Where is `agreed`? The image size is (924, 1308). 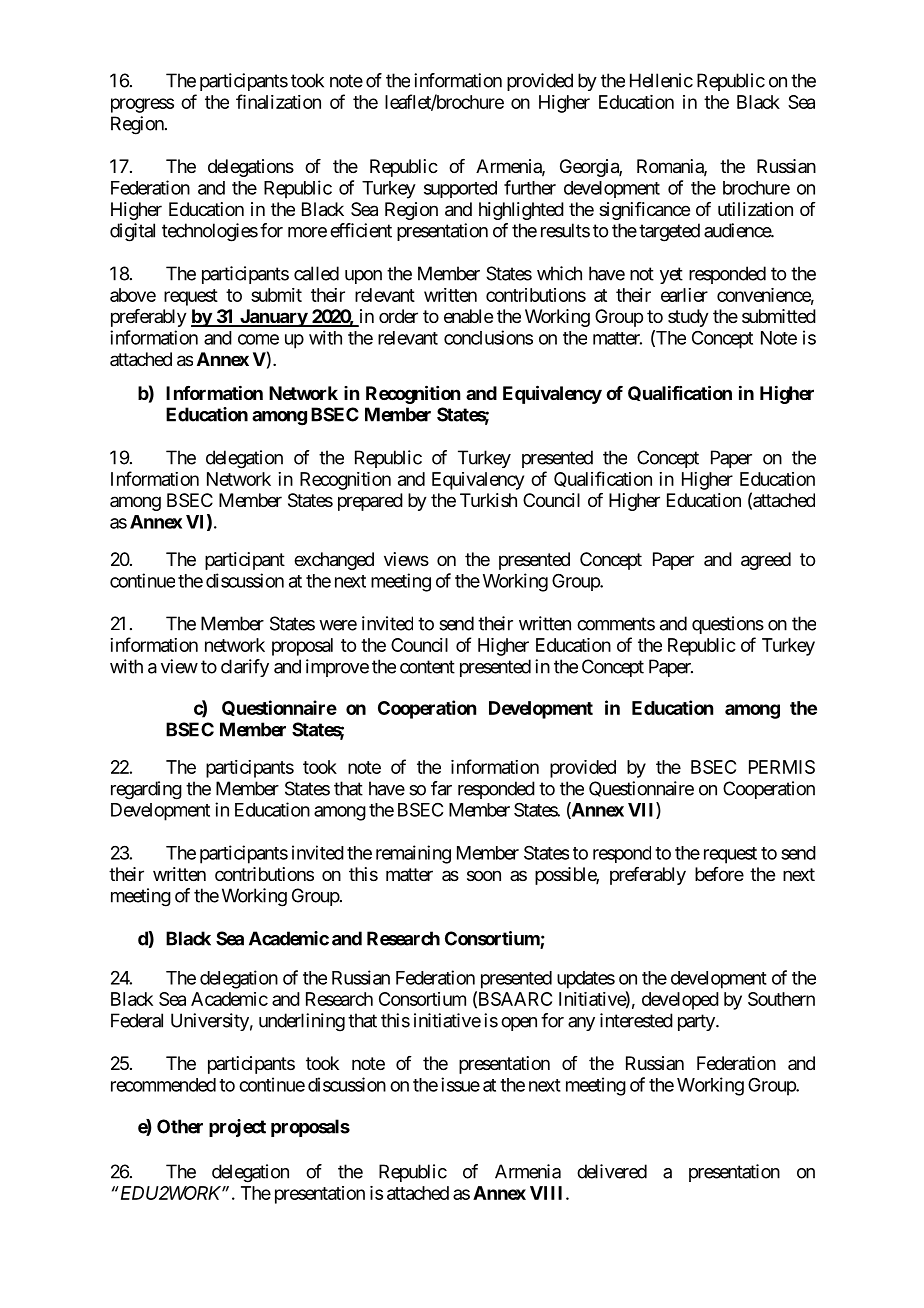
agreed is located at coordinates (766, 561).
